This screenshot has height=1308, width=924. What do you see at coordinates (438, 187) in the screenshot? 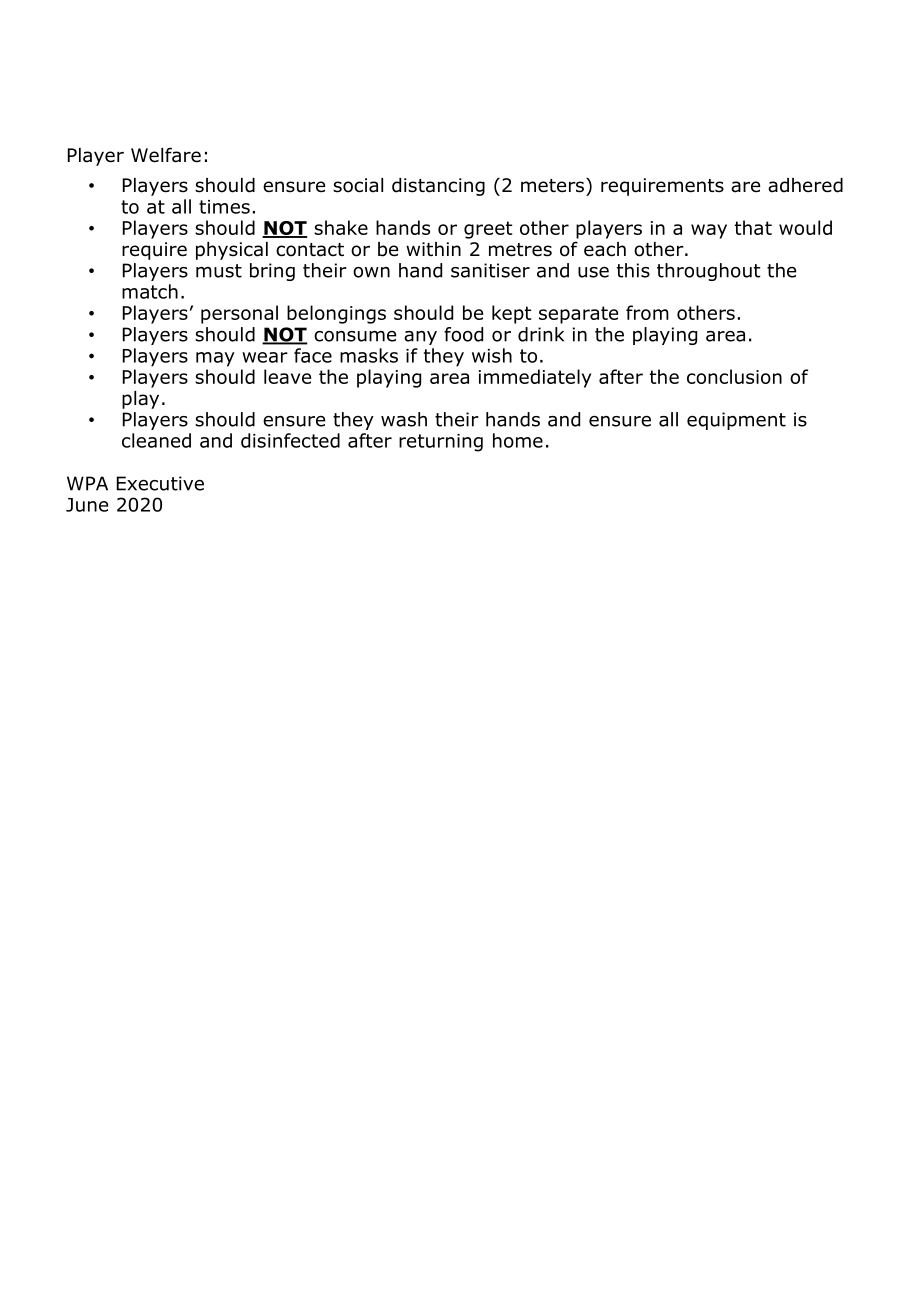
I see `distancing` at bounding box center [438, 187].
